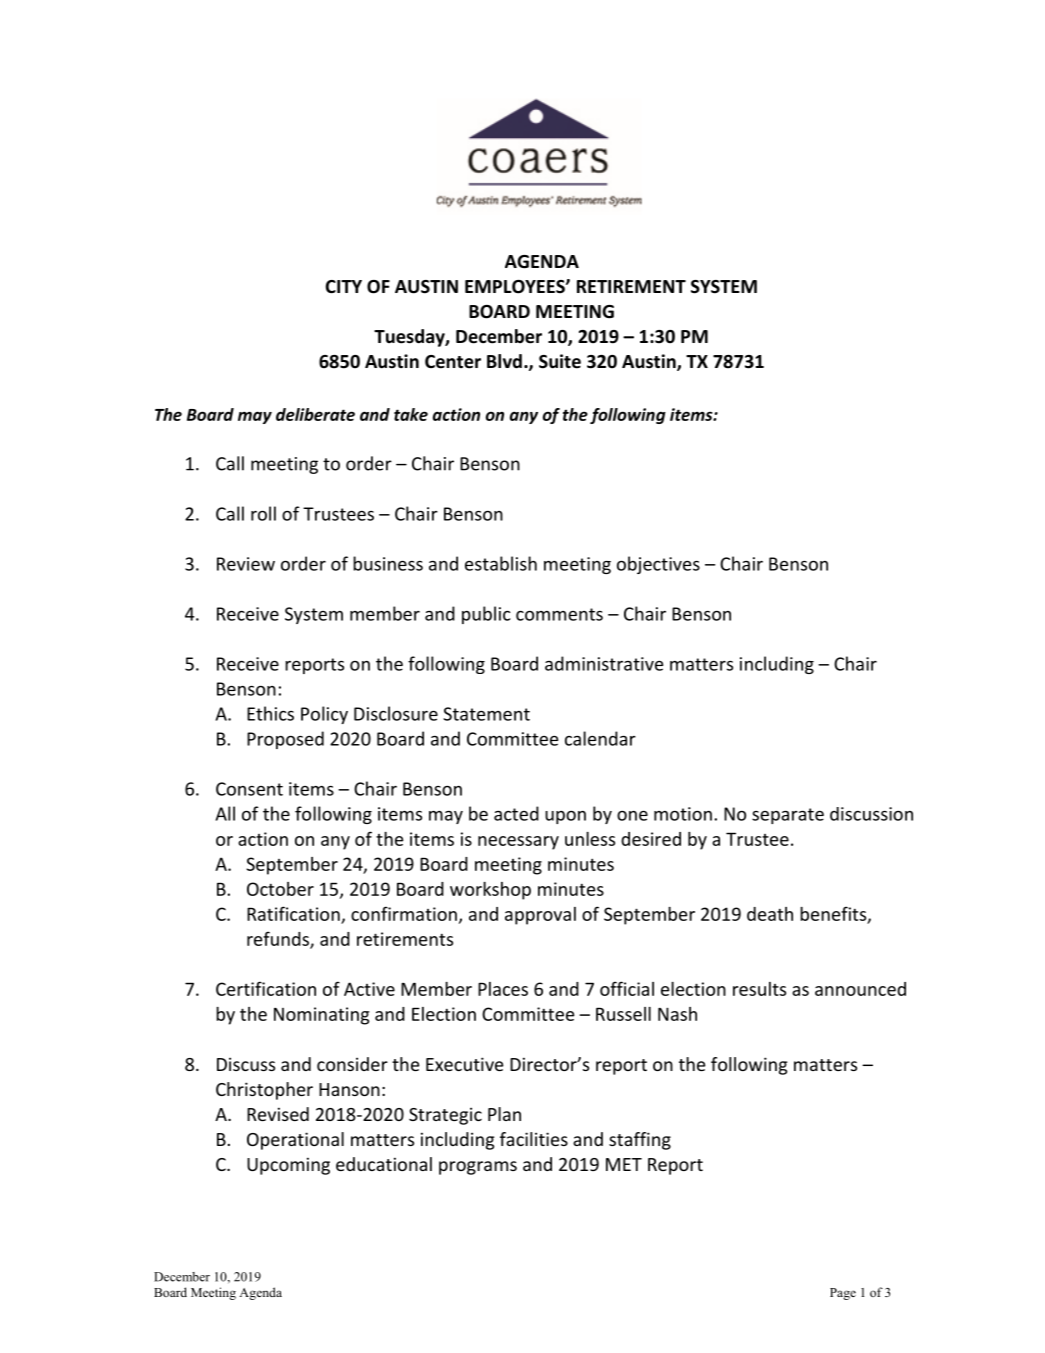 Image resolution: width=1045 pixels, height=1353 pixels. I want to click on death, so click(770, 914).
